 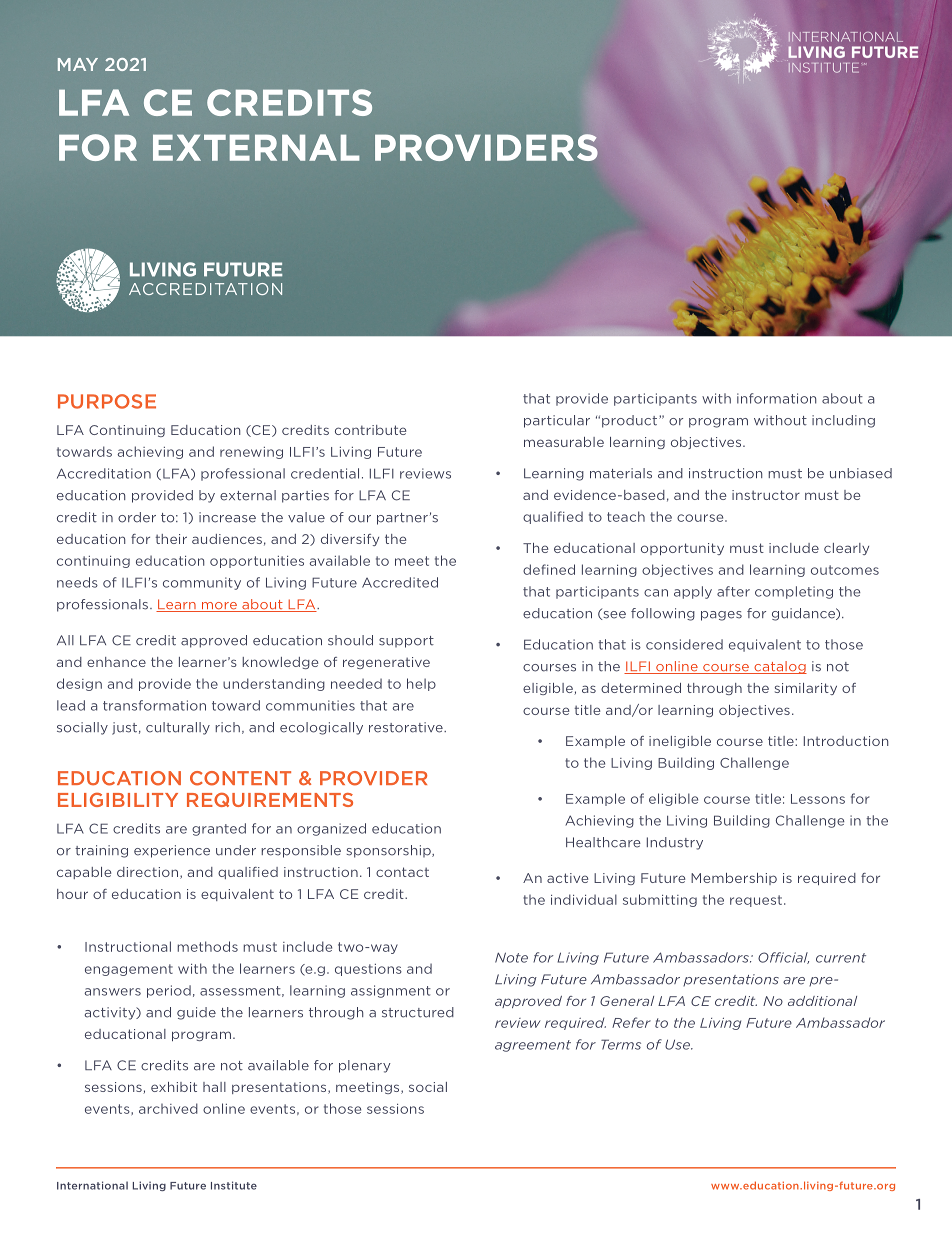 What do you see at coordinates (843, 421) in the screenshot?
I see `including` at bounding box center [843, 421].
